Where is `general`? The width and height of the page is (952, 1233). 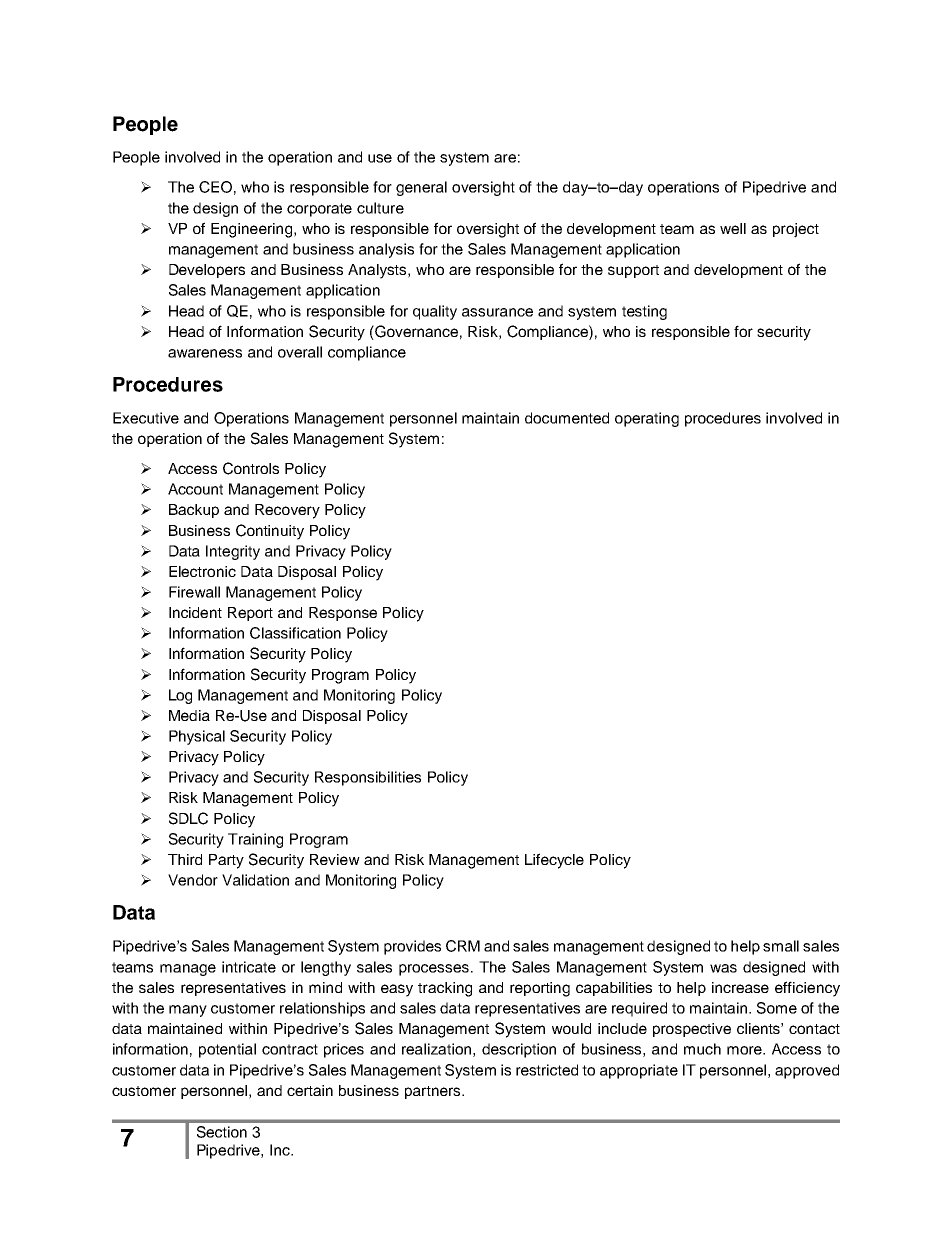 general is located at coordinates (421, 188).
